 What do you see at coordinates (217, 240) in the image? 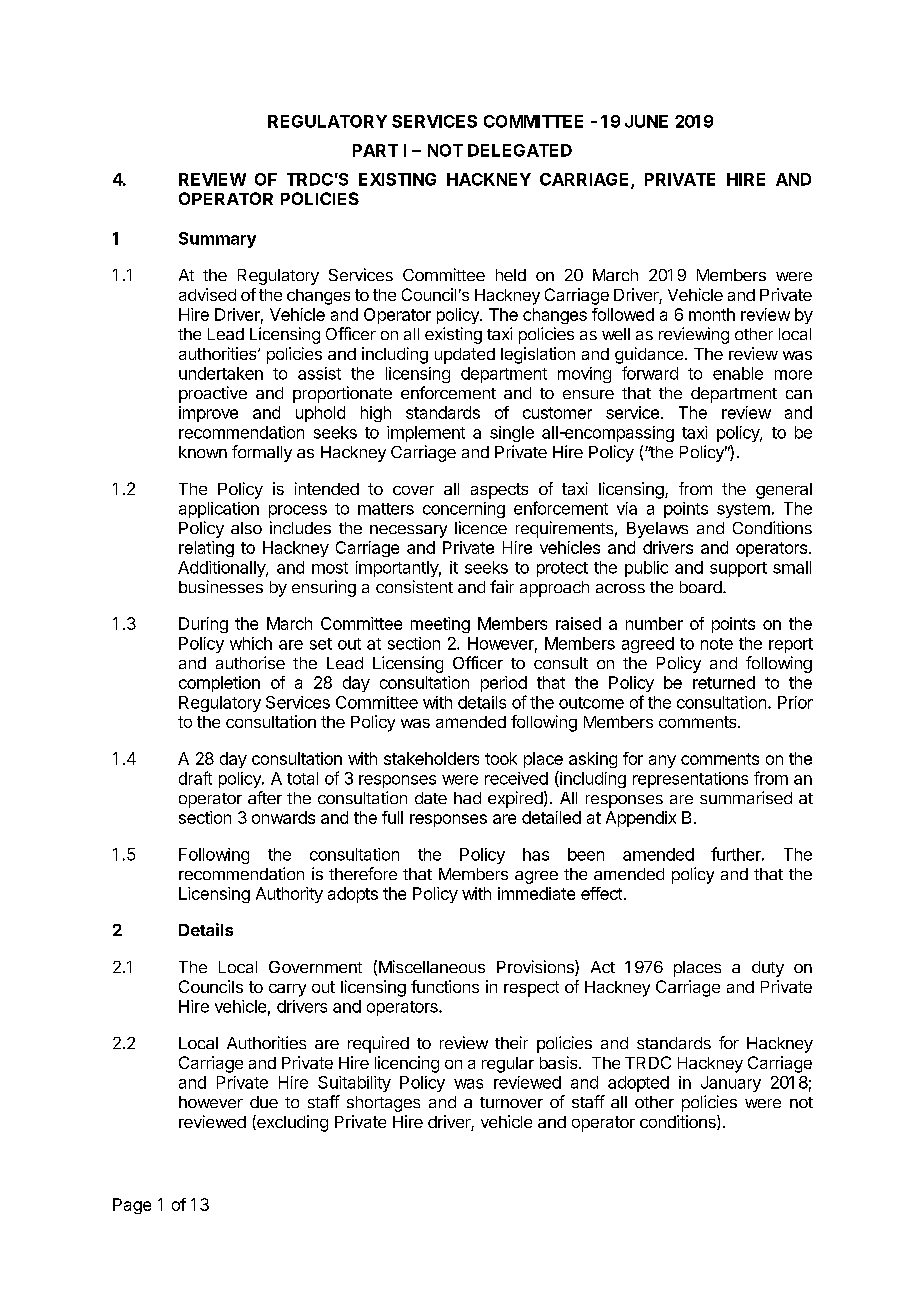
I see `Summary` at bounding box center [217, 240].
